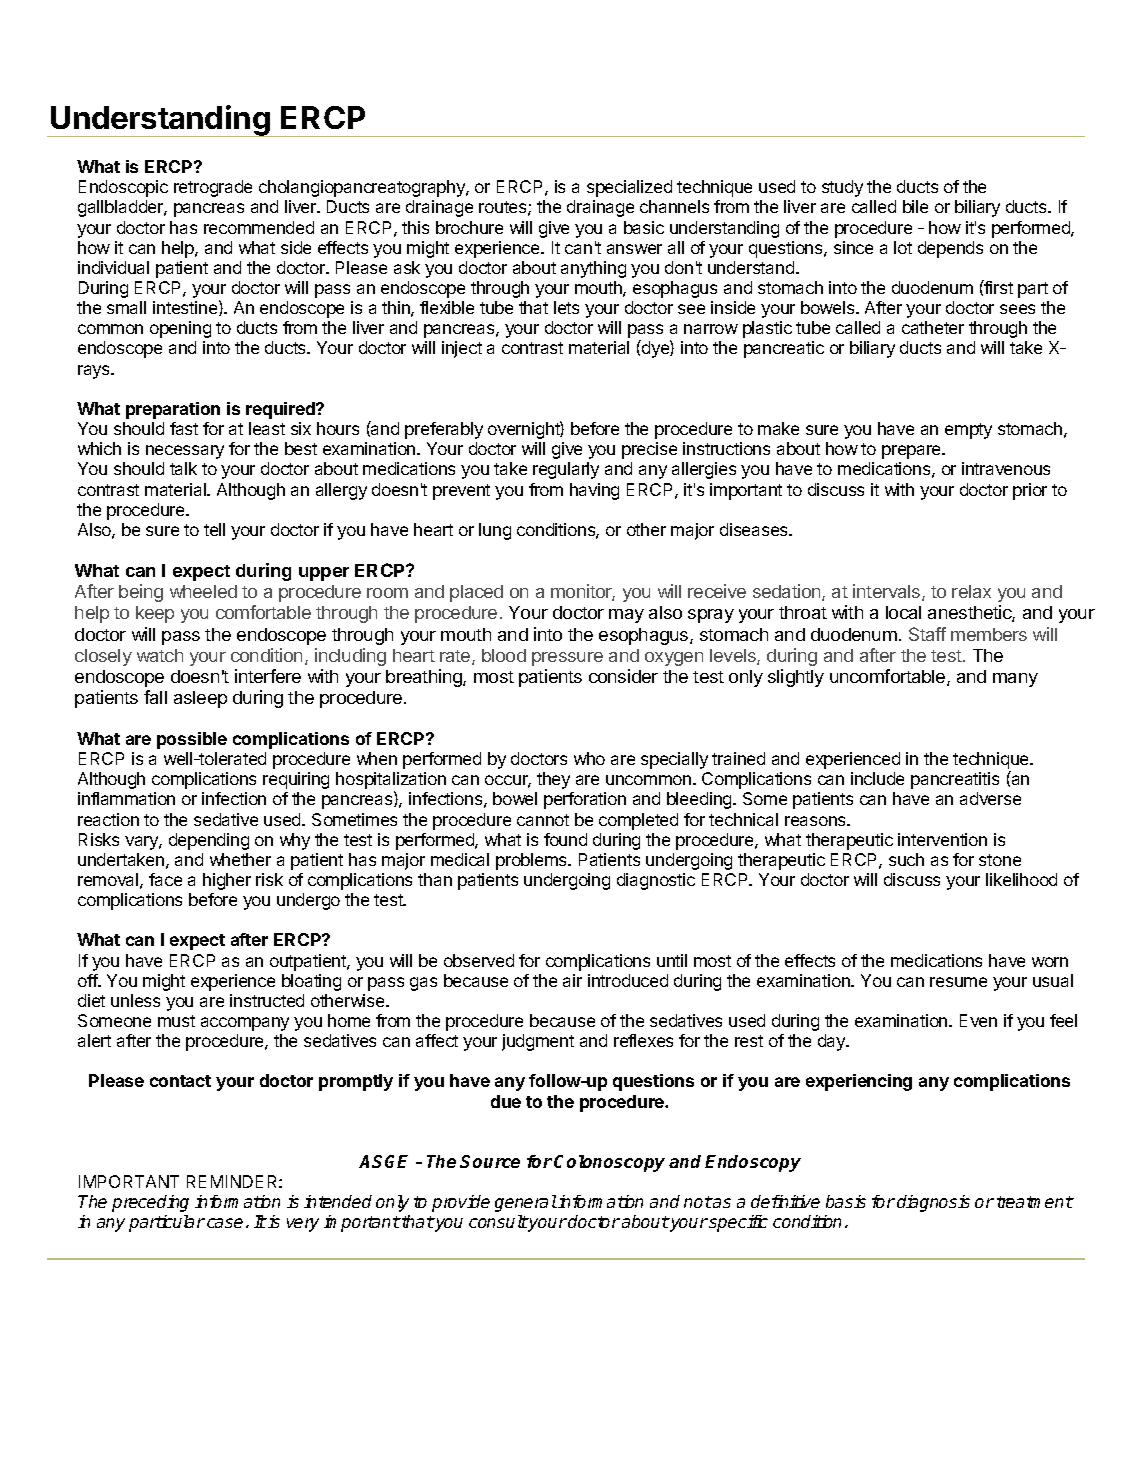  What do you see at coordinates (259, 227) in the image?
I see `recommended` at bounding box center [259, 227].
